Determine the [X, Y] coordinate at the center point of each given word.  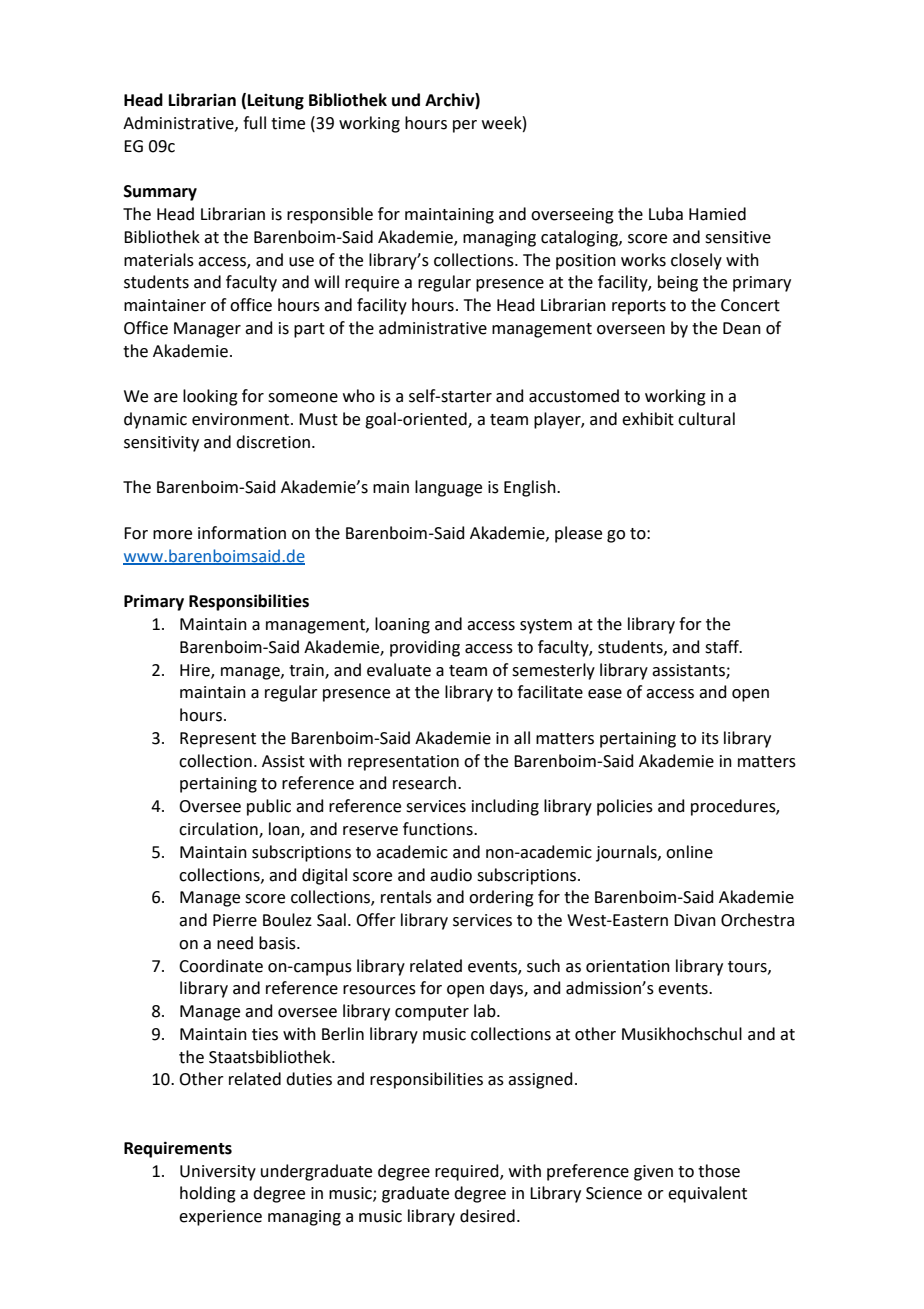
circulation [219, 830]
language [448, 488]
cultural [706, 419]
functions [439, 829]
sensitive [738, 237]
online [689, 852]
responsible [330, 215]
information [242, 533]
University [218, 1173]
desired [487, 1216]
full [254, 123]
